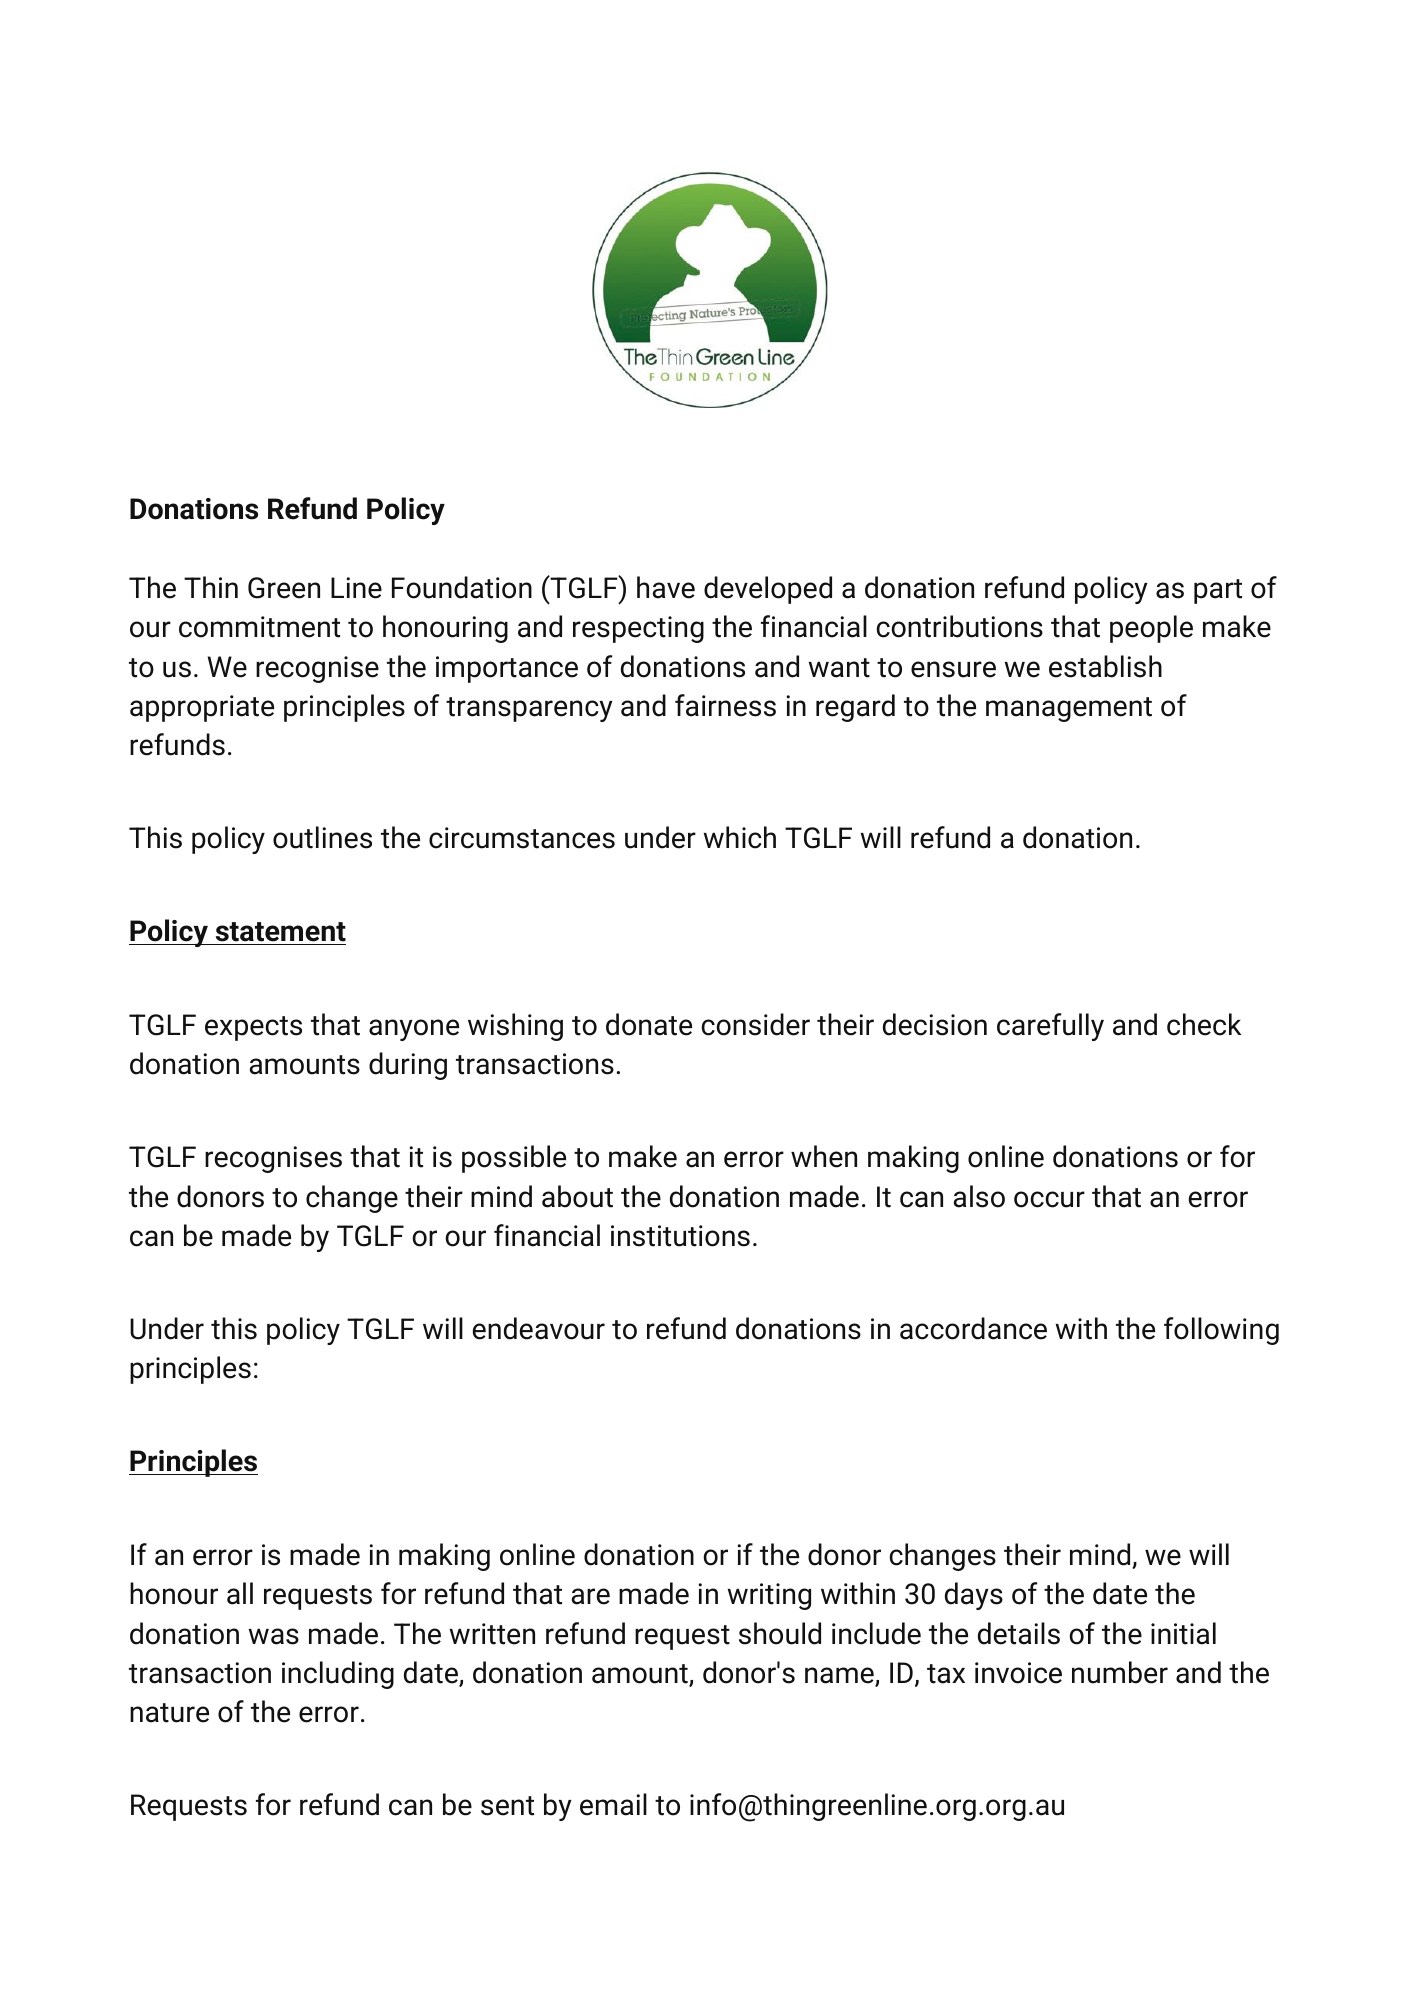  What do you see at coordinates (514, 1159) in the image?
I see `possible` at bounding box center [514, 1159].
